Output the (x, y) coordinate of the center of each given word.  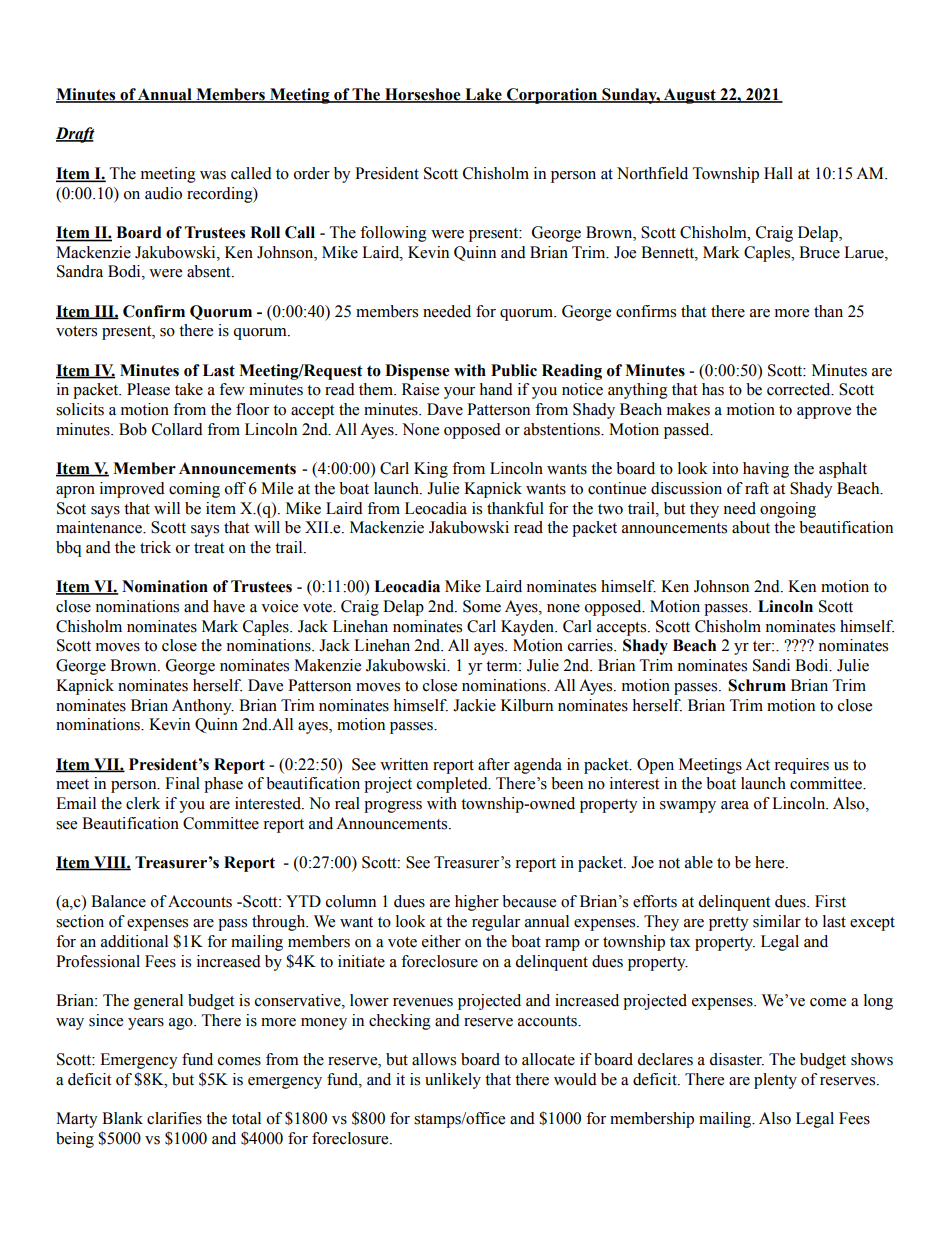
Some (482, 606)
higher (477, 903)
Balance (118, 901)
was (213, 175)
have (229, 606)
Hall (778, 173)
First (830, 901)
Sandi (771, 665)
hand (496, 389)
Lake (483, 95)
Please (148, 389)
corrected (800, 389)
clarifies (174, 1118)
